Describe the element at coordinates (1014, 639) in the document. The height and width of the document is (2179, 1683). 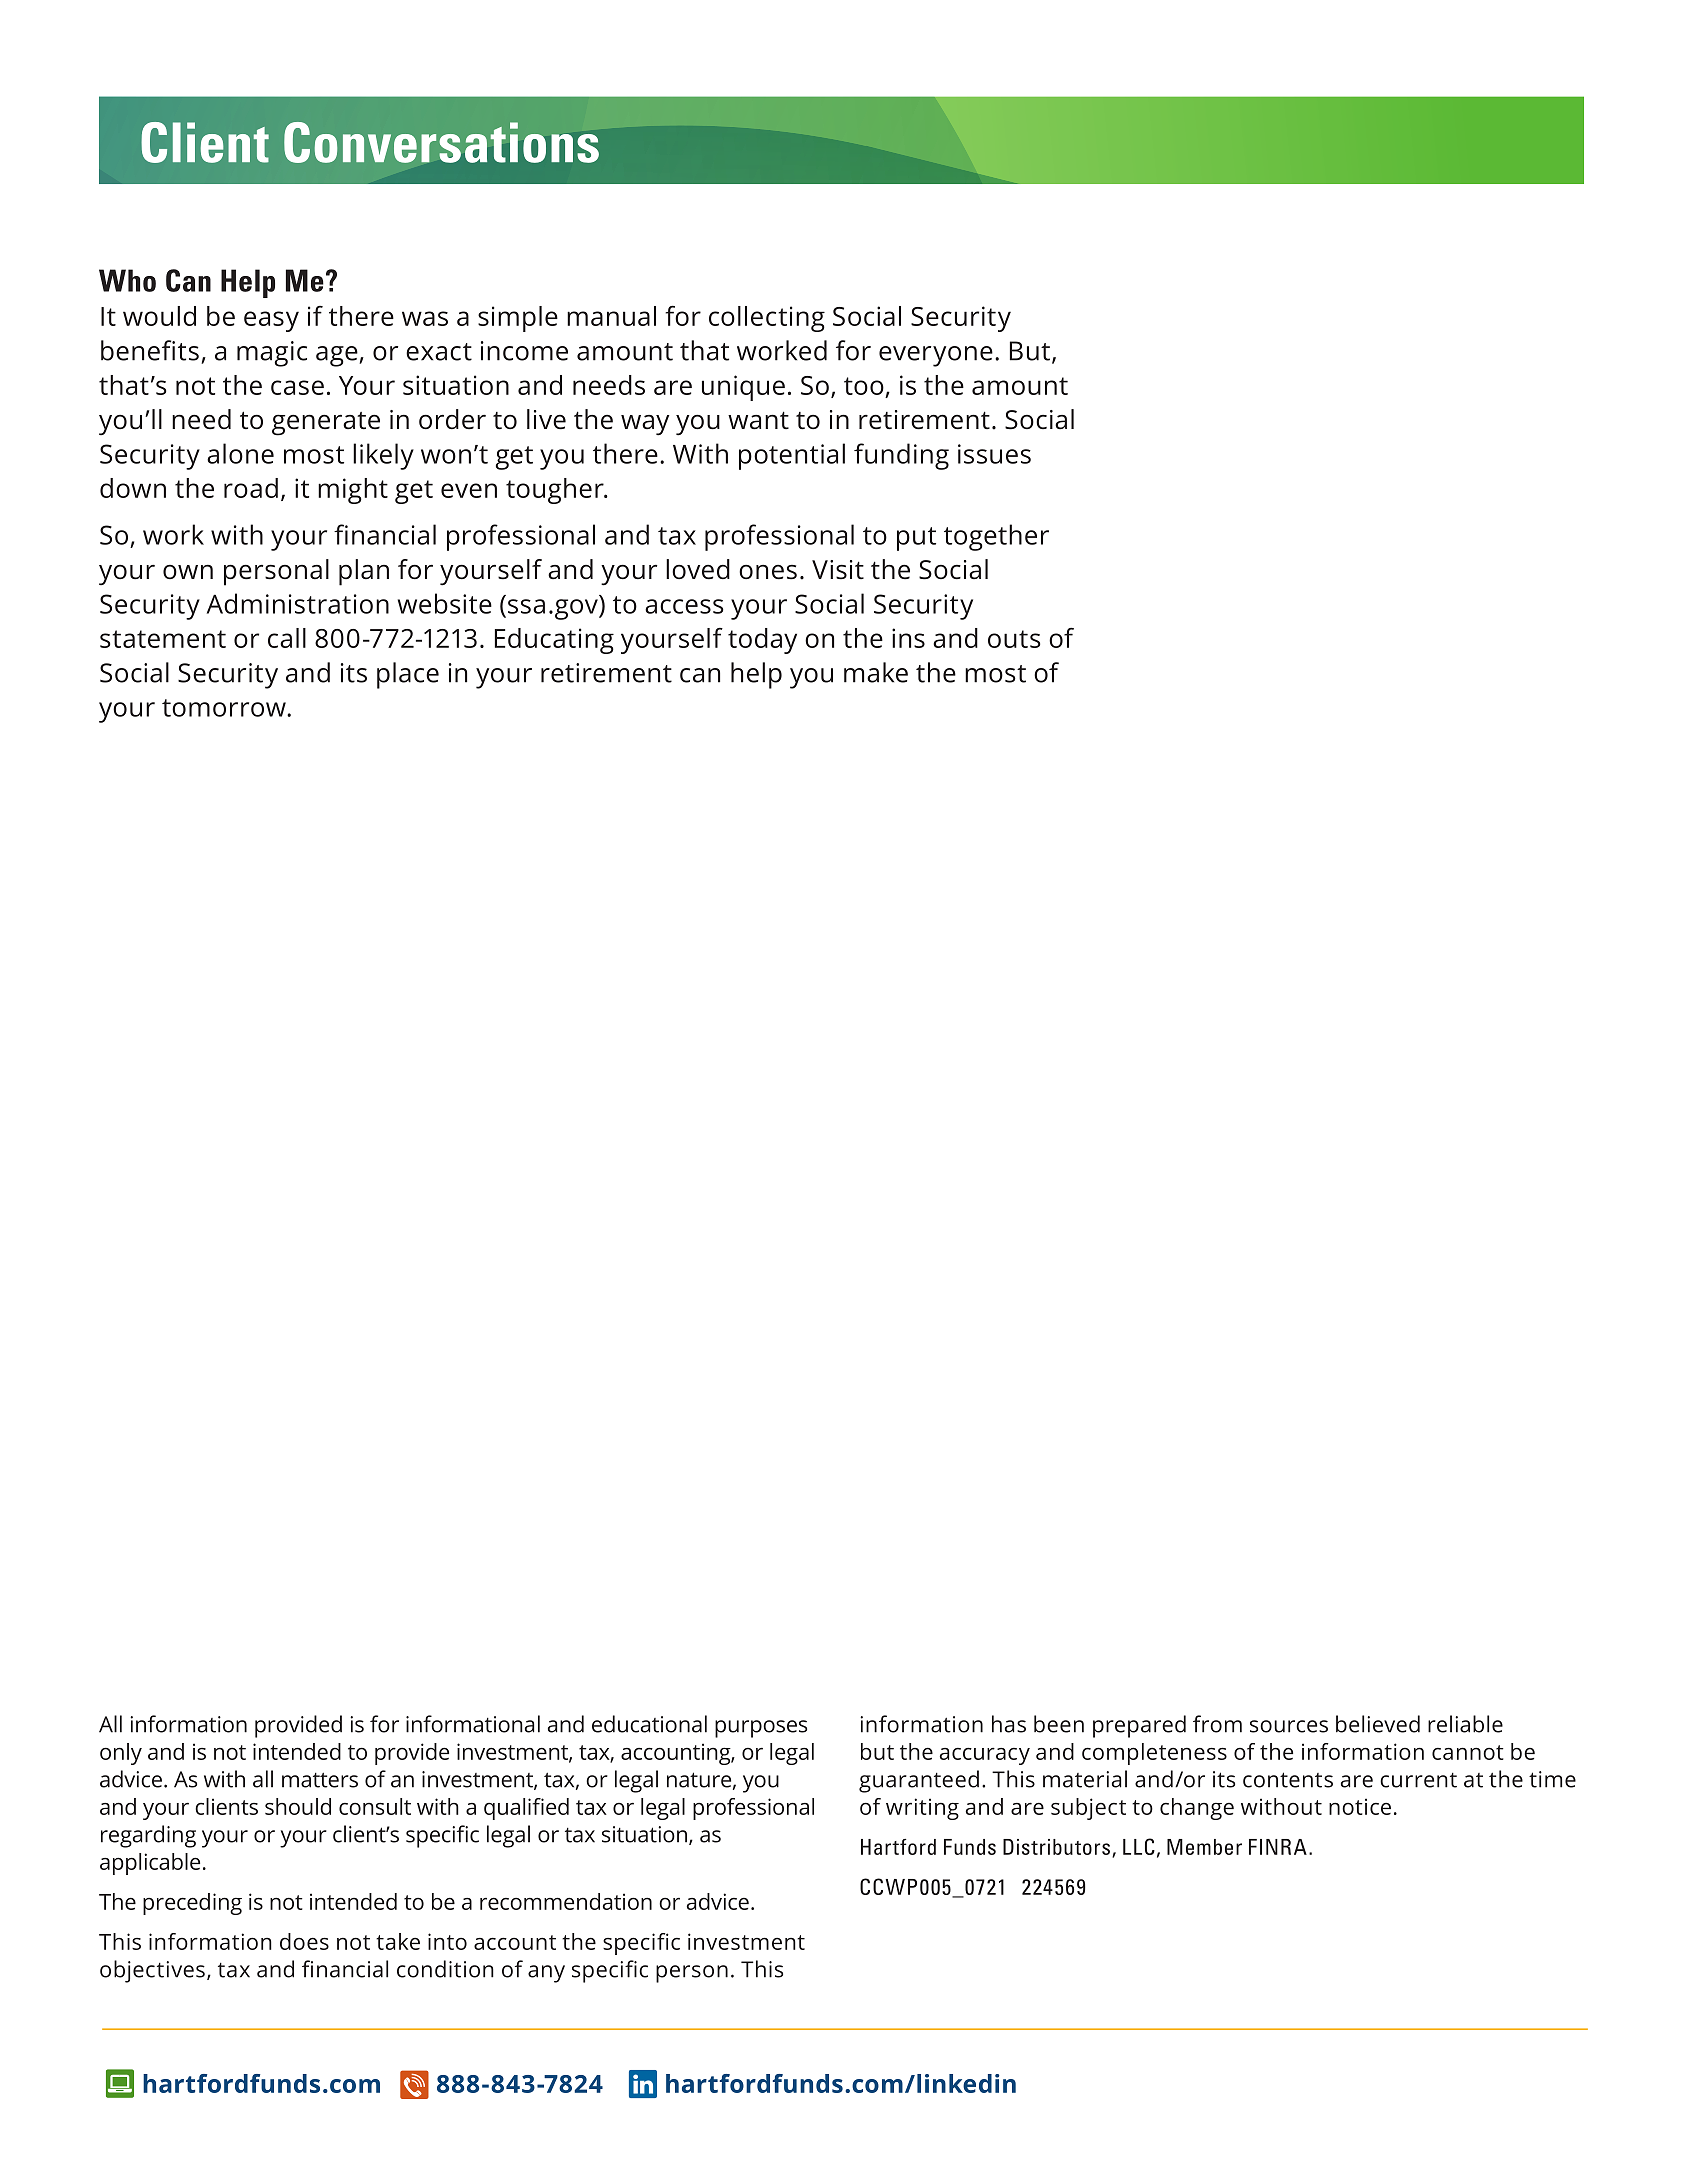
I see `outs` at that location.
